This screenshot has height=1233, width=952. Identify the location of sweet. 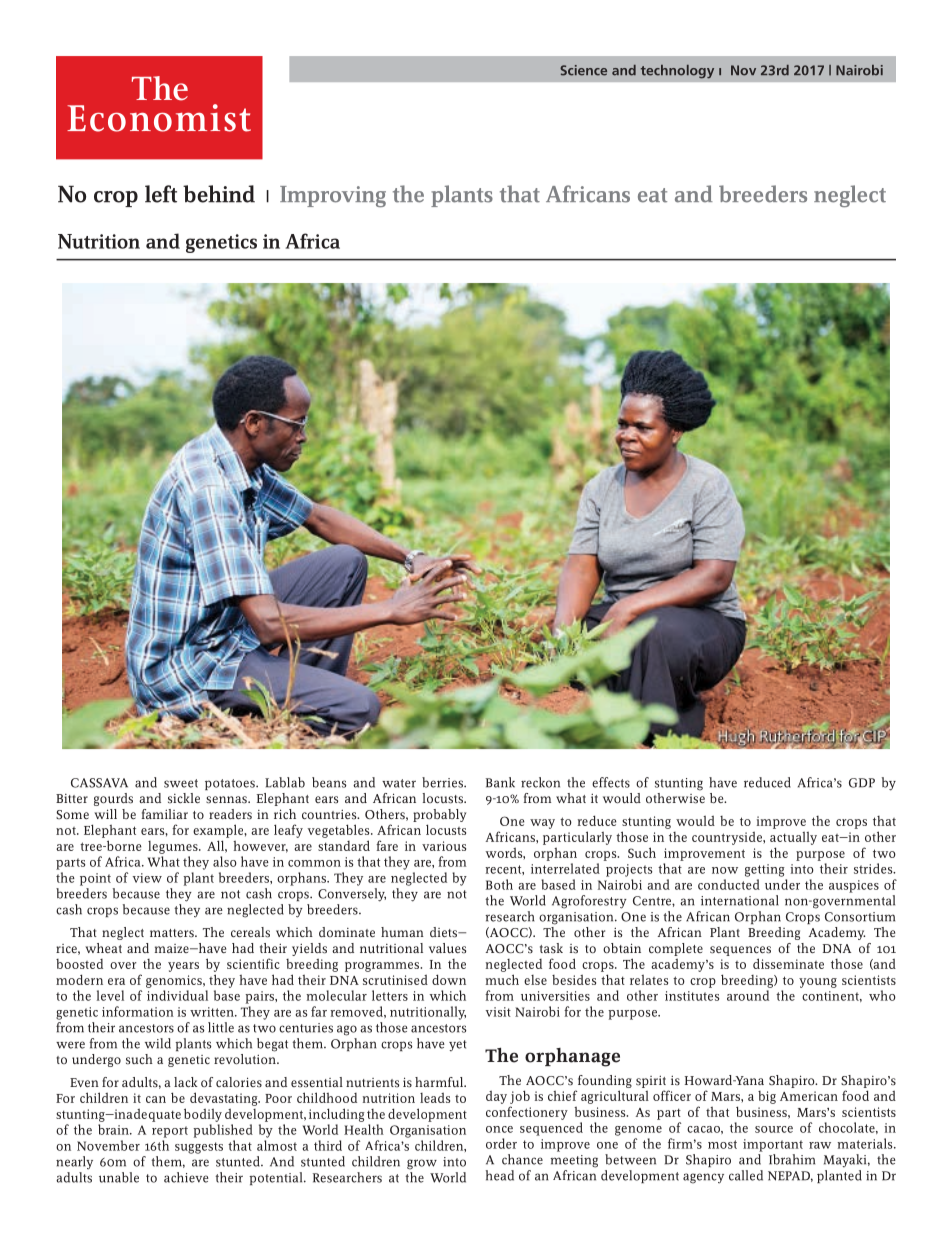
(181, 783).
